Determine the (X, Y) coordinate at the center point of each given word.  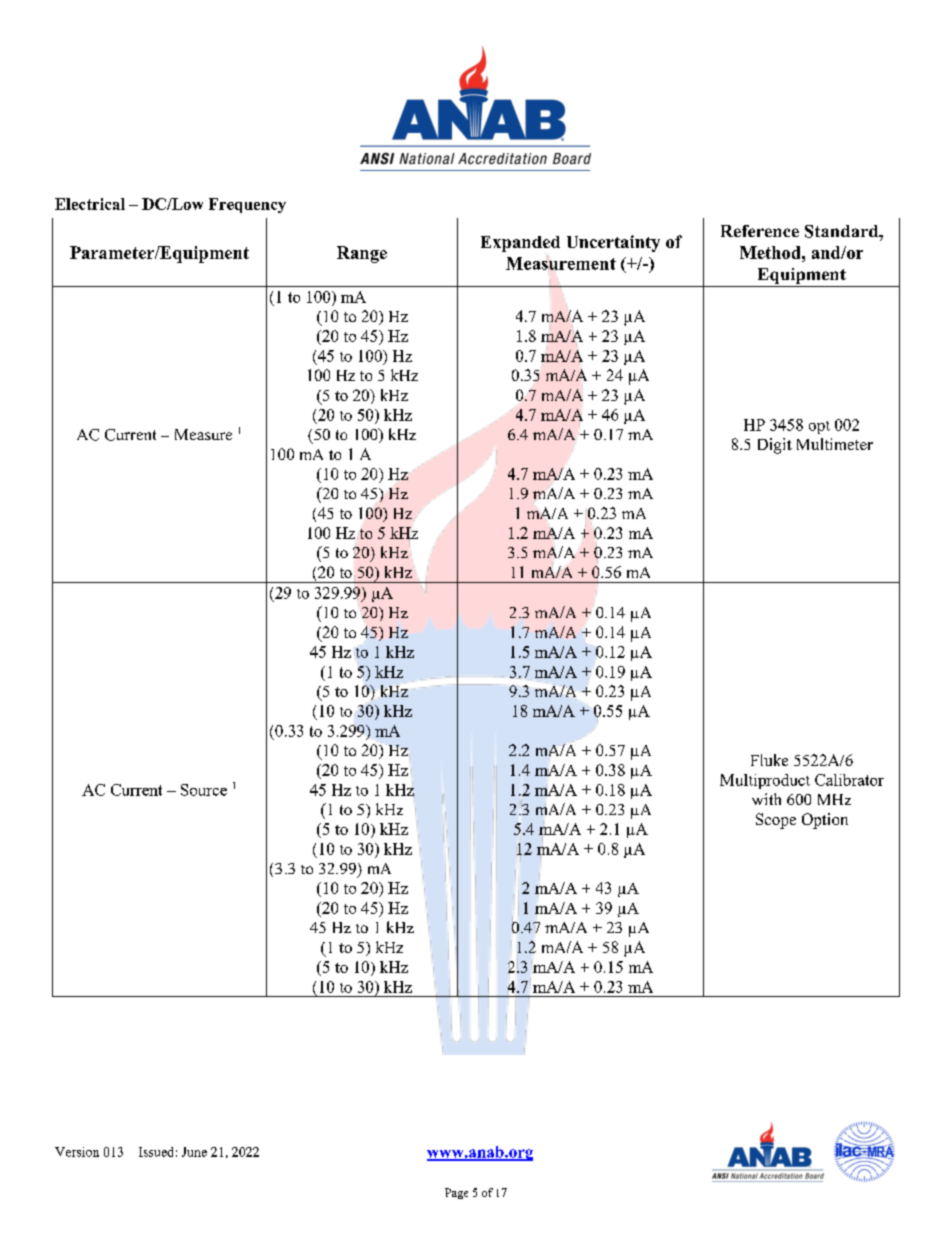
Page (456, 1193)
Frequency (247, 205)
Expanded (520, 244)
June (194, 1152)
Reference (760, 231)
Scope (776, 821)
